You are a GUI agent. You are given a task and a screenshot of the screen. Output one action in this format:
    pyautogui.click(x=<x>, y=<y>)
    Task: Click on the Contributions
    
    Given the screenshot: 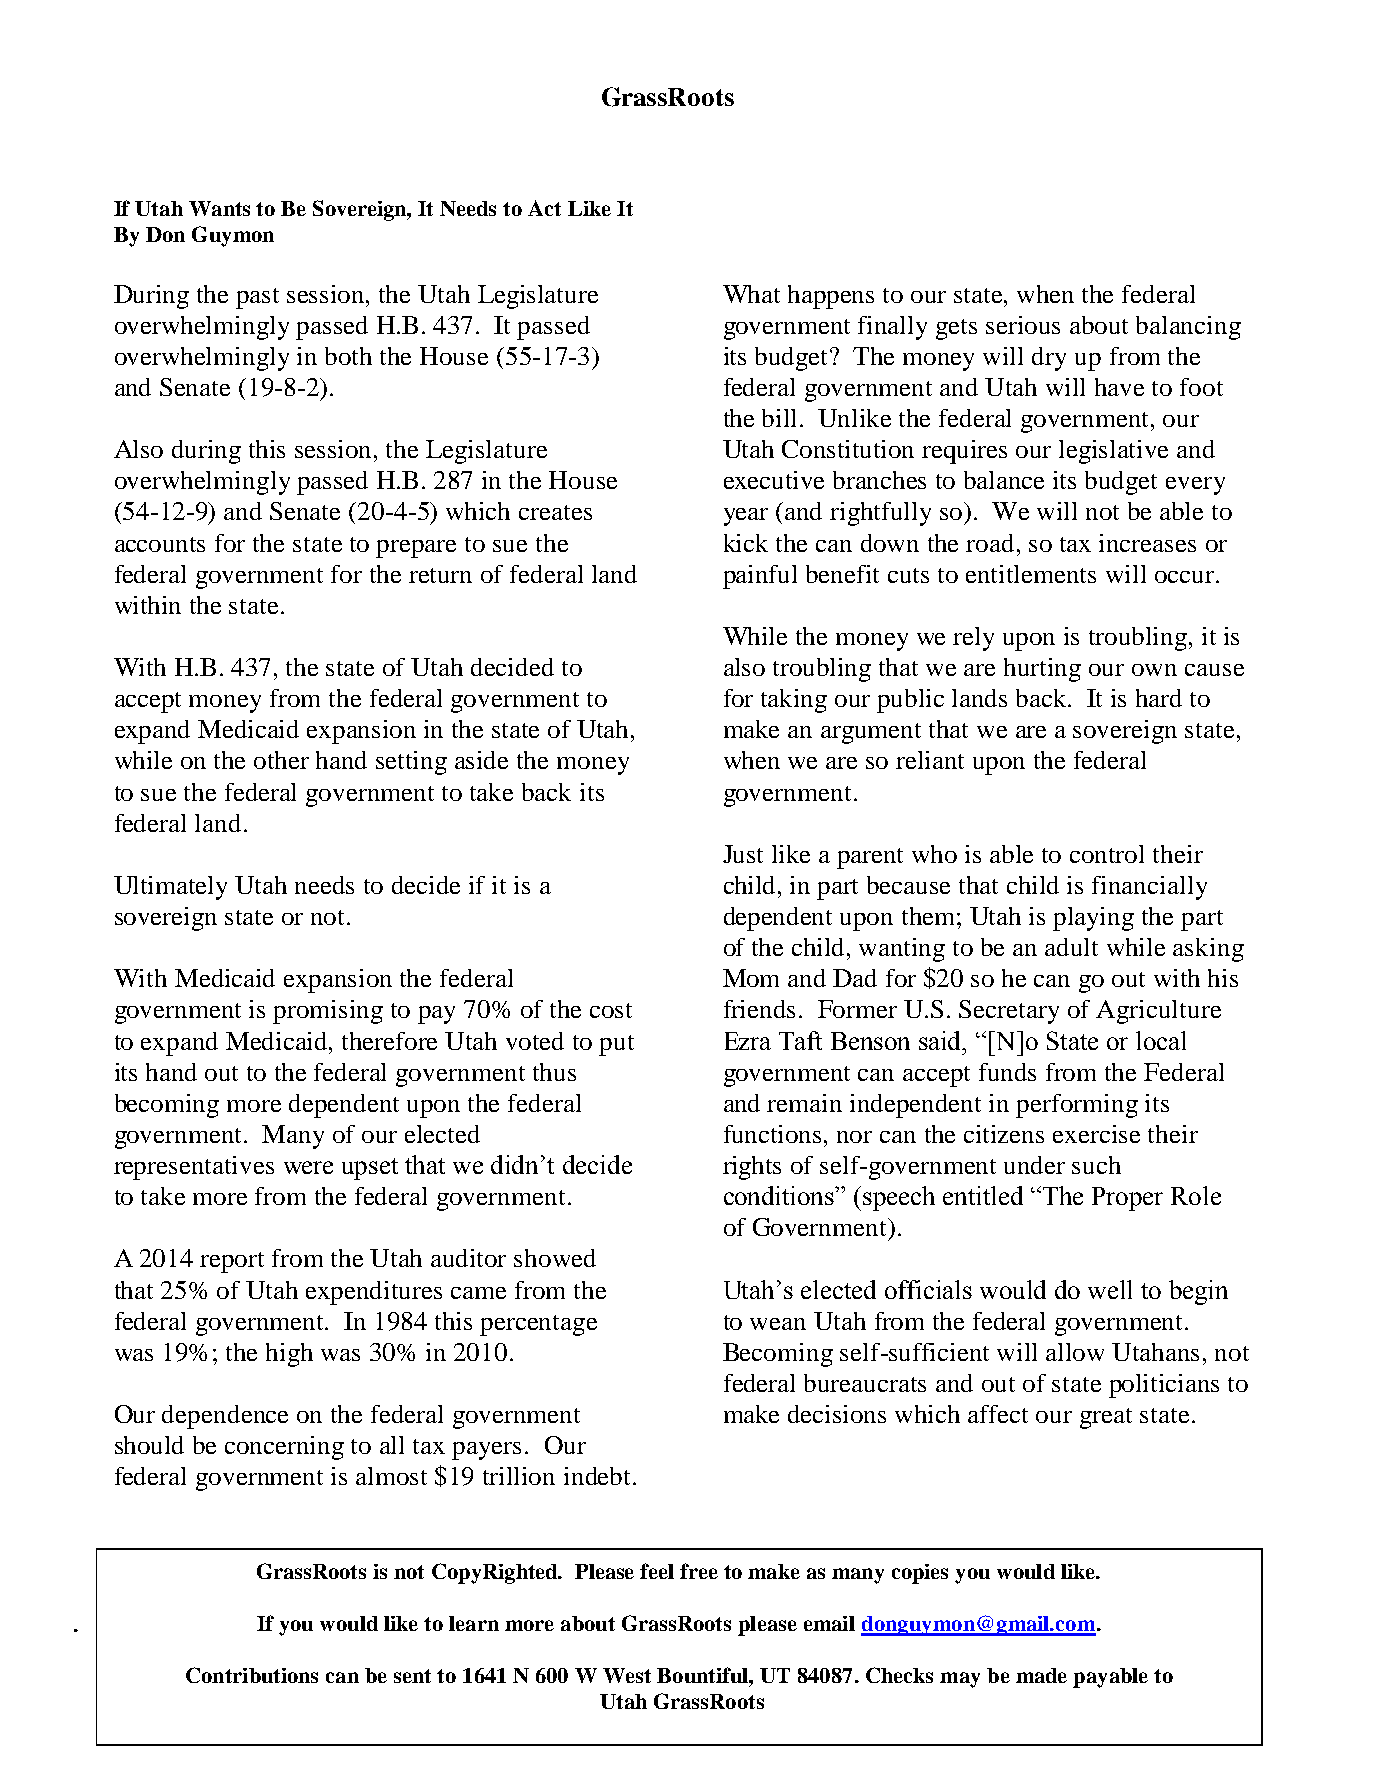 What is the action you would take?
    pyautogui.click(x=252, y=1675)
